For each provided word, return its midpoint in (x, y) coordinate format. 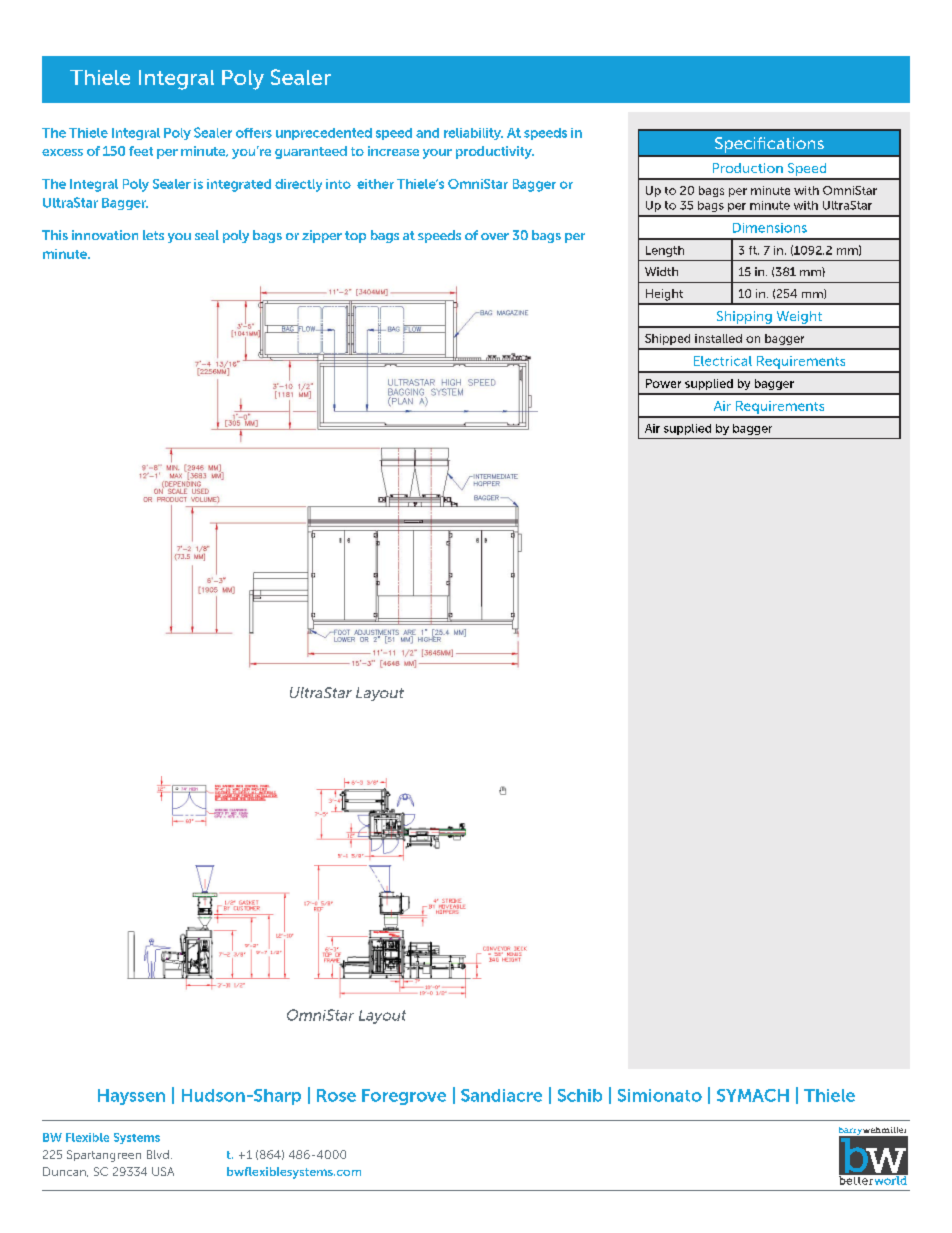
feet (141, 151)
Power (663, 383)
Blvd (158, 1154)
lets (153, 235)
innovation (105, 235)
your (437, 154)
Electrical (723, 361)
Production (748, 168)
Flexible (87, 1137)
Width (661, 271)
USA (163, 1171)
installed (718, 338)
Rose (336, 1095)
